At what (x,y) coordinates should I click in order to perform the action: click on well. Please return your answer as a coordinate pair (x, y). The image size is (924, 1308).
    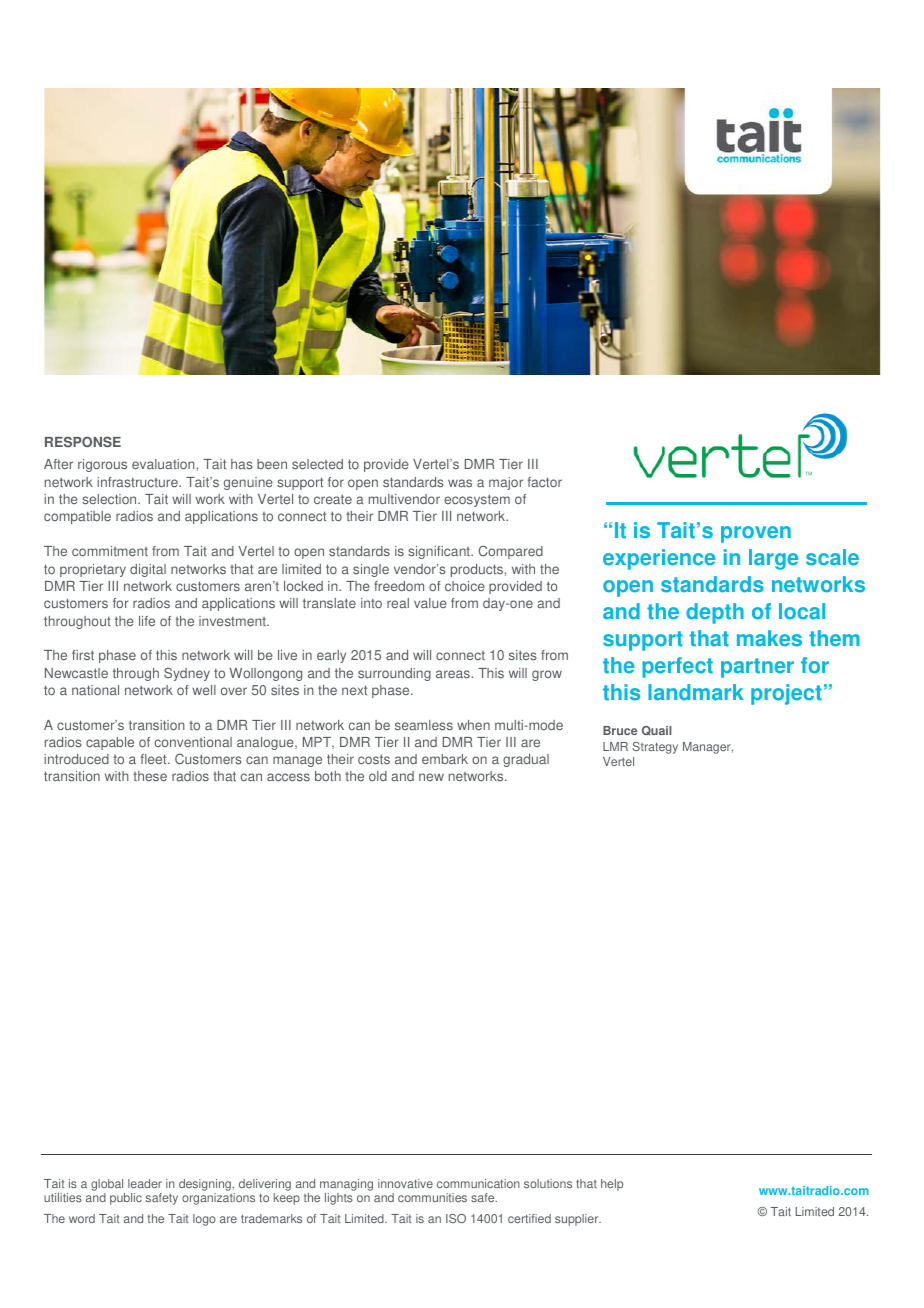
    Looking at the image, I should click on (204, 690).
